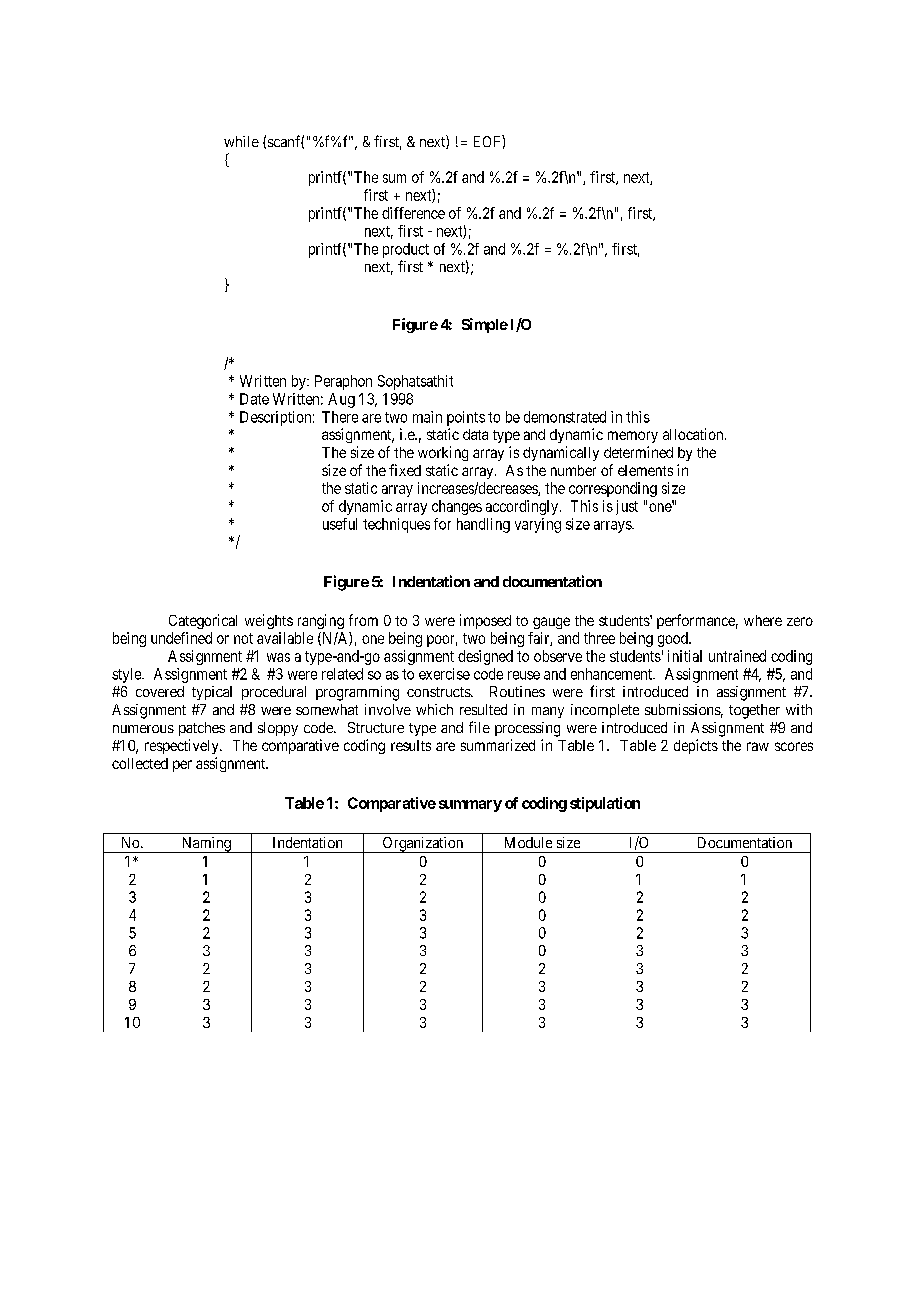 This document has height=1308, width=924. What do you see at coordinates (737, 656) in the document?
I see `untrained` at bounding box center [737, 656].
